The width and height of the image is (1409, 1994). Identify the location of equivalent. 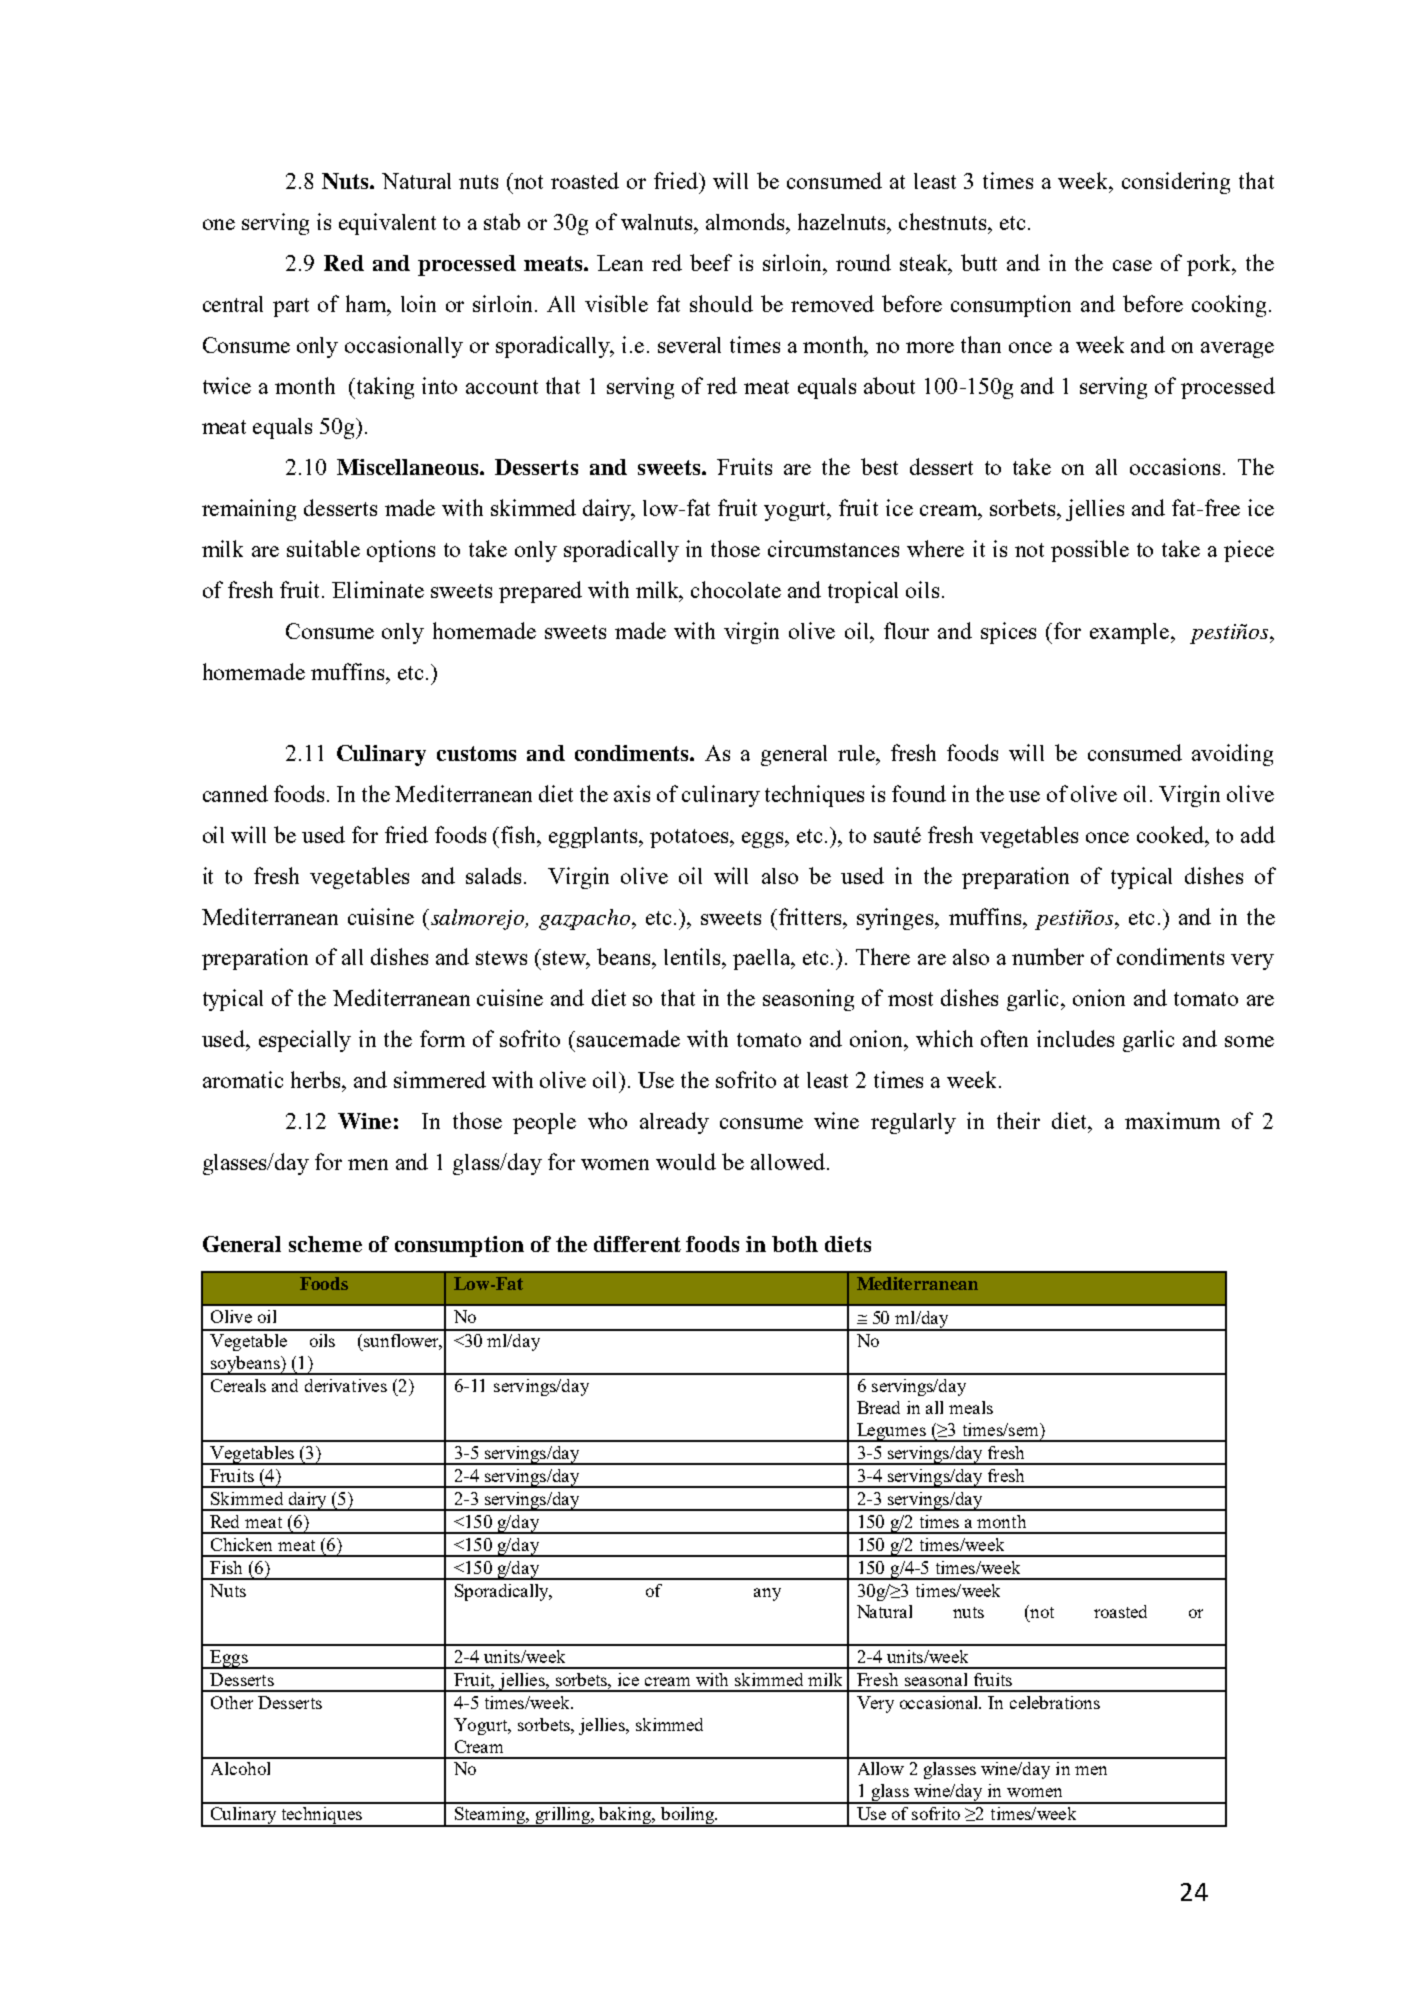
(387, 224).
